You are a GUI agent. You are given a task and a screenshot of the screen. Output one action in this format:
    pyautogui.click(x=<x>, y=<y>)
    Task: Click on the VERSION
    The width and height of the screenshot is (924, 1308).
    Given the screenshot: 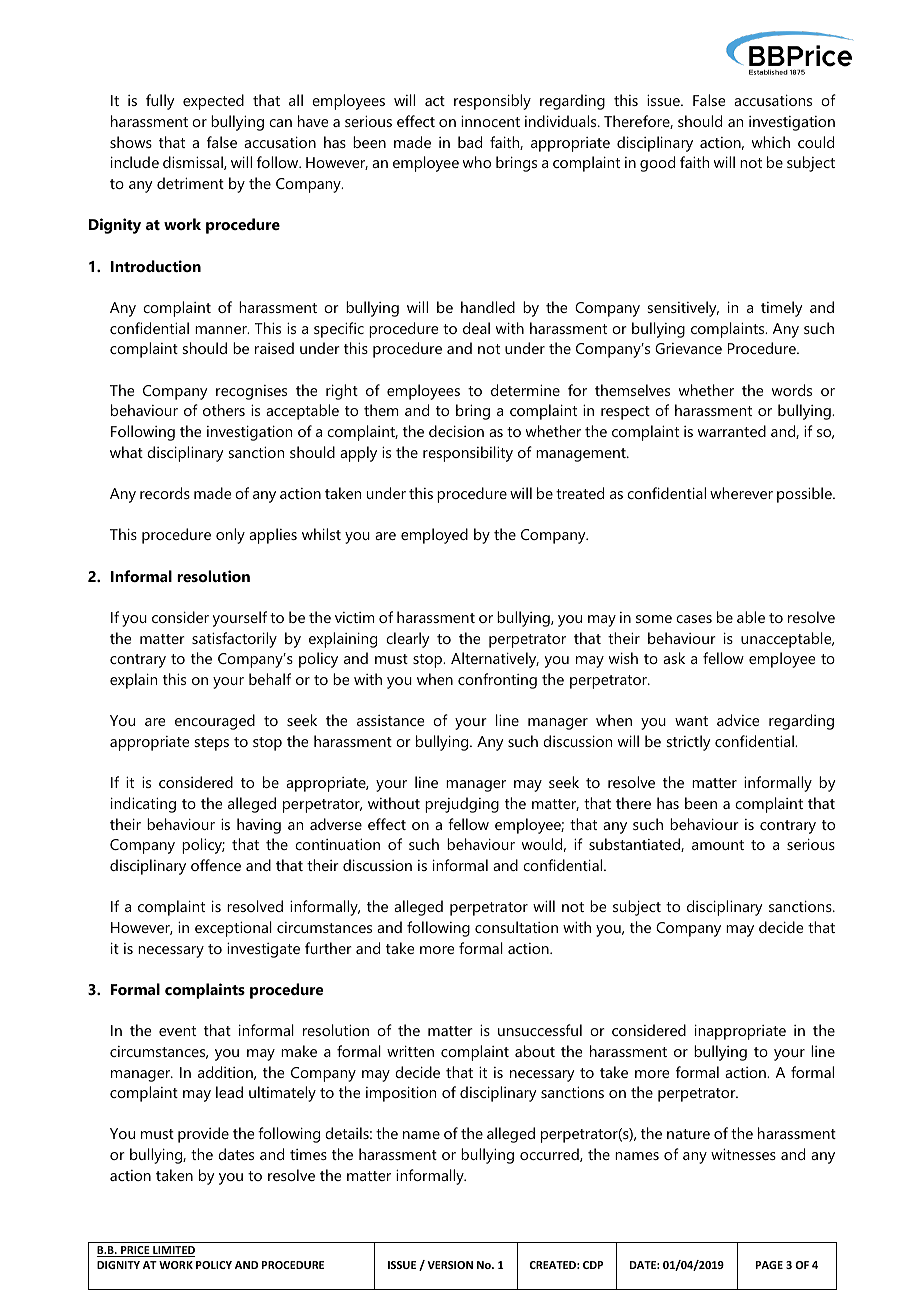 What is the action you would take?
    pyautogui.click(x=450, y=1265)
